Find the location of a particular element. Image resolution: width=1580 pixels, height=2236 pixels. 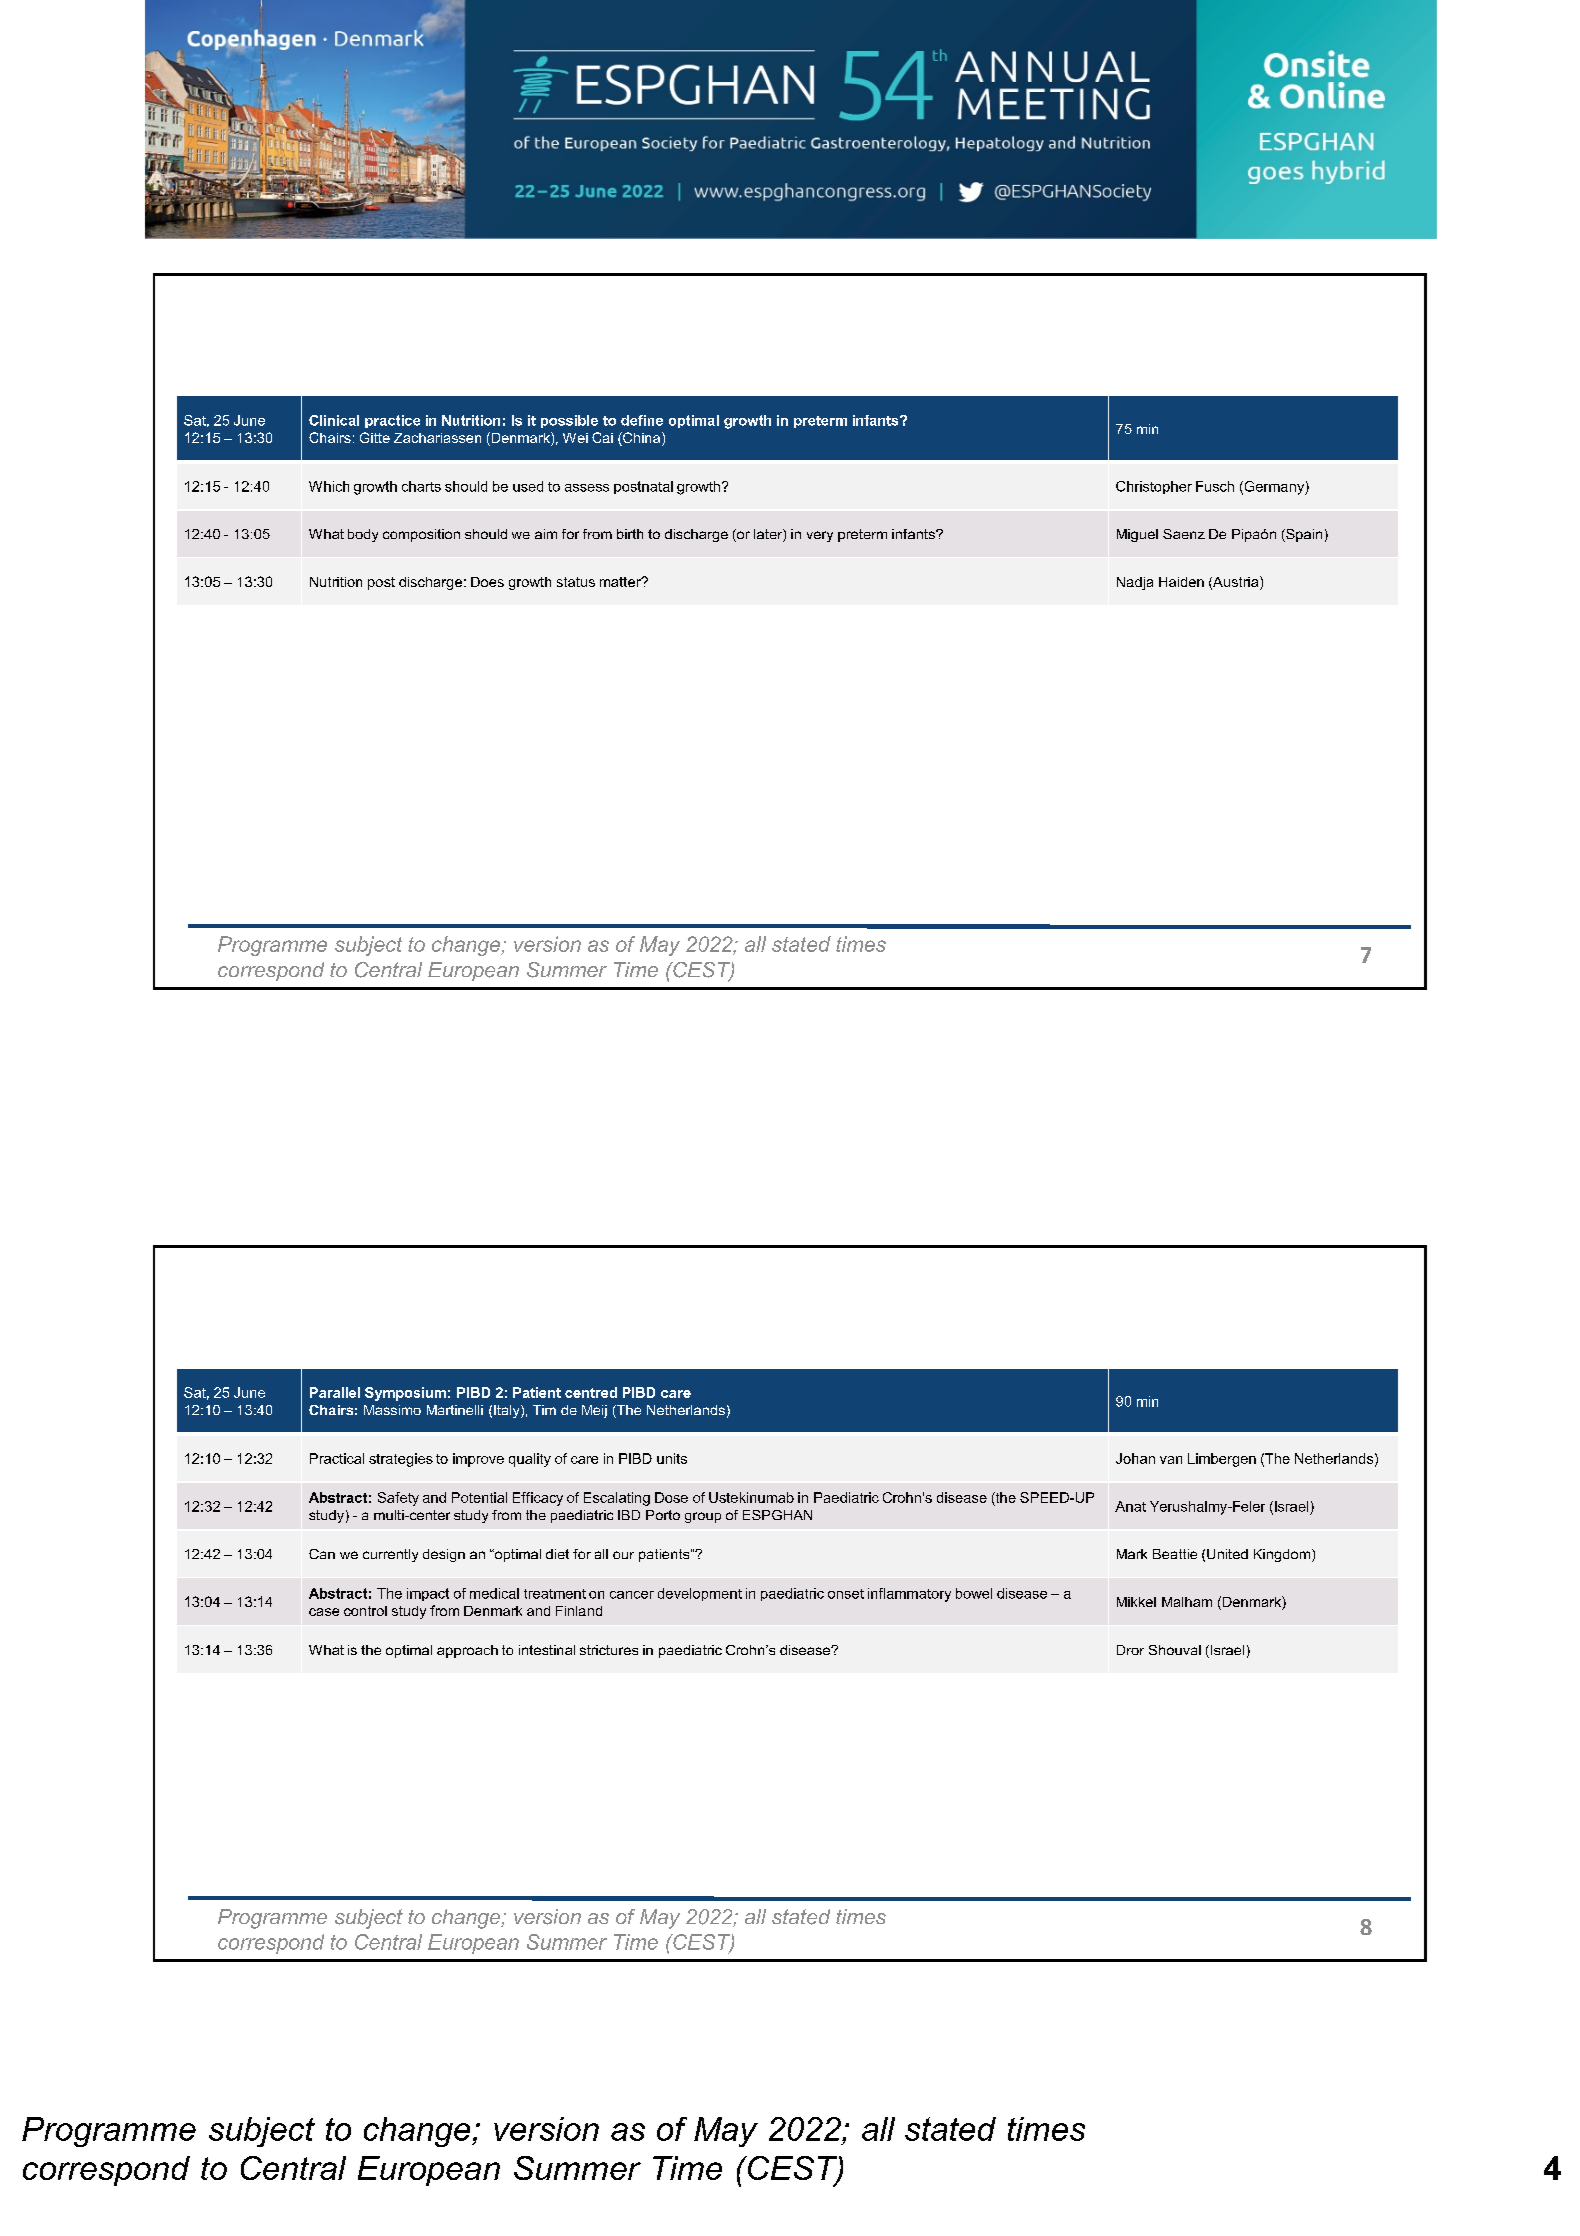

Mikkel is located at coordinates (1136, 1602).
